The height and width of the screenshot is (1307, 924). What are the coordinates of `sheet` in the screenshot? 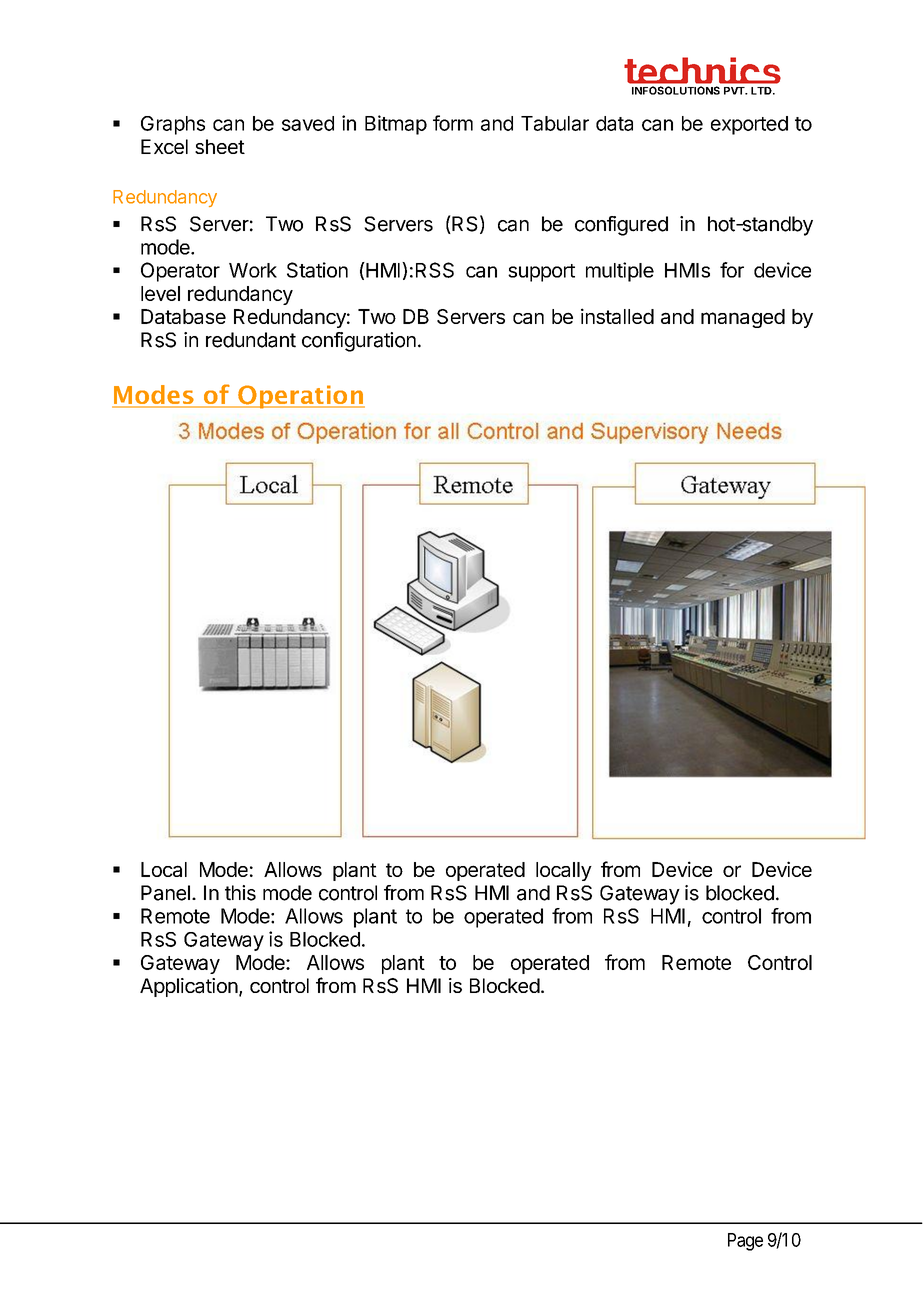 It's located at (220, 146).
